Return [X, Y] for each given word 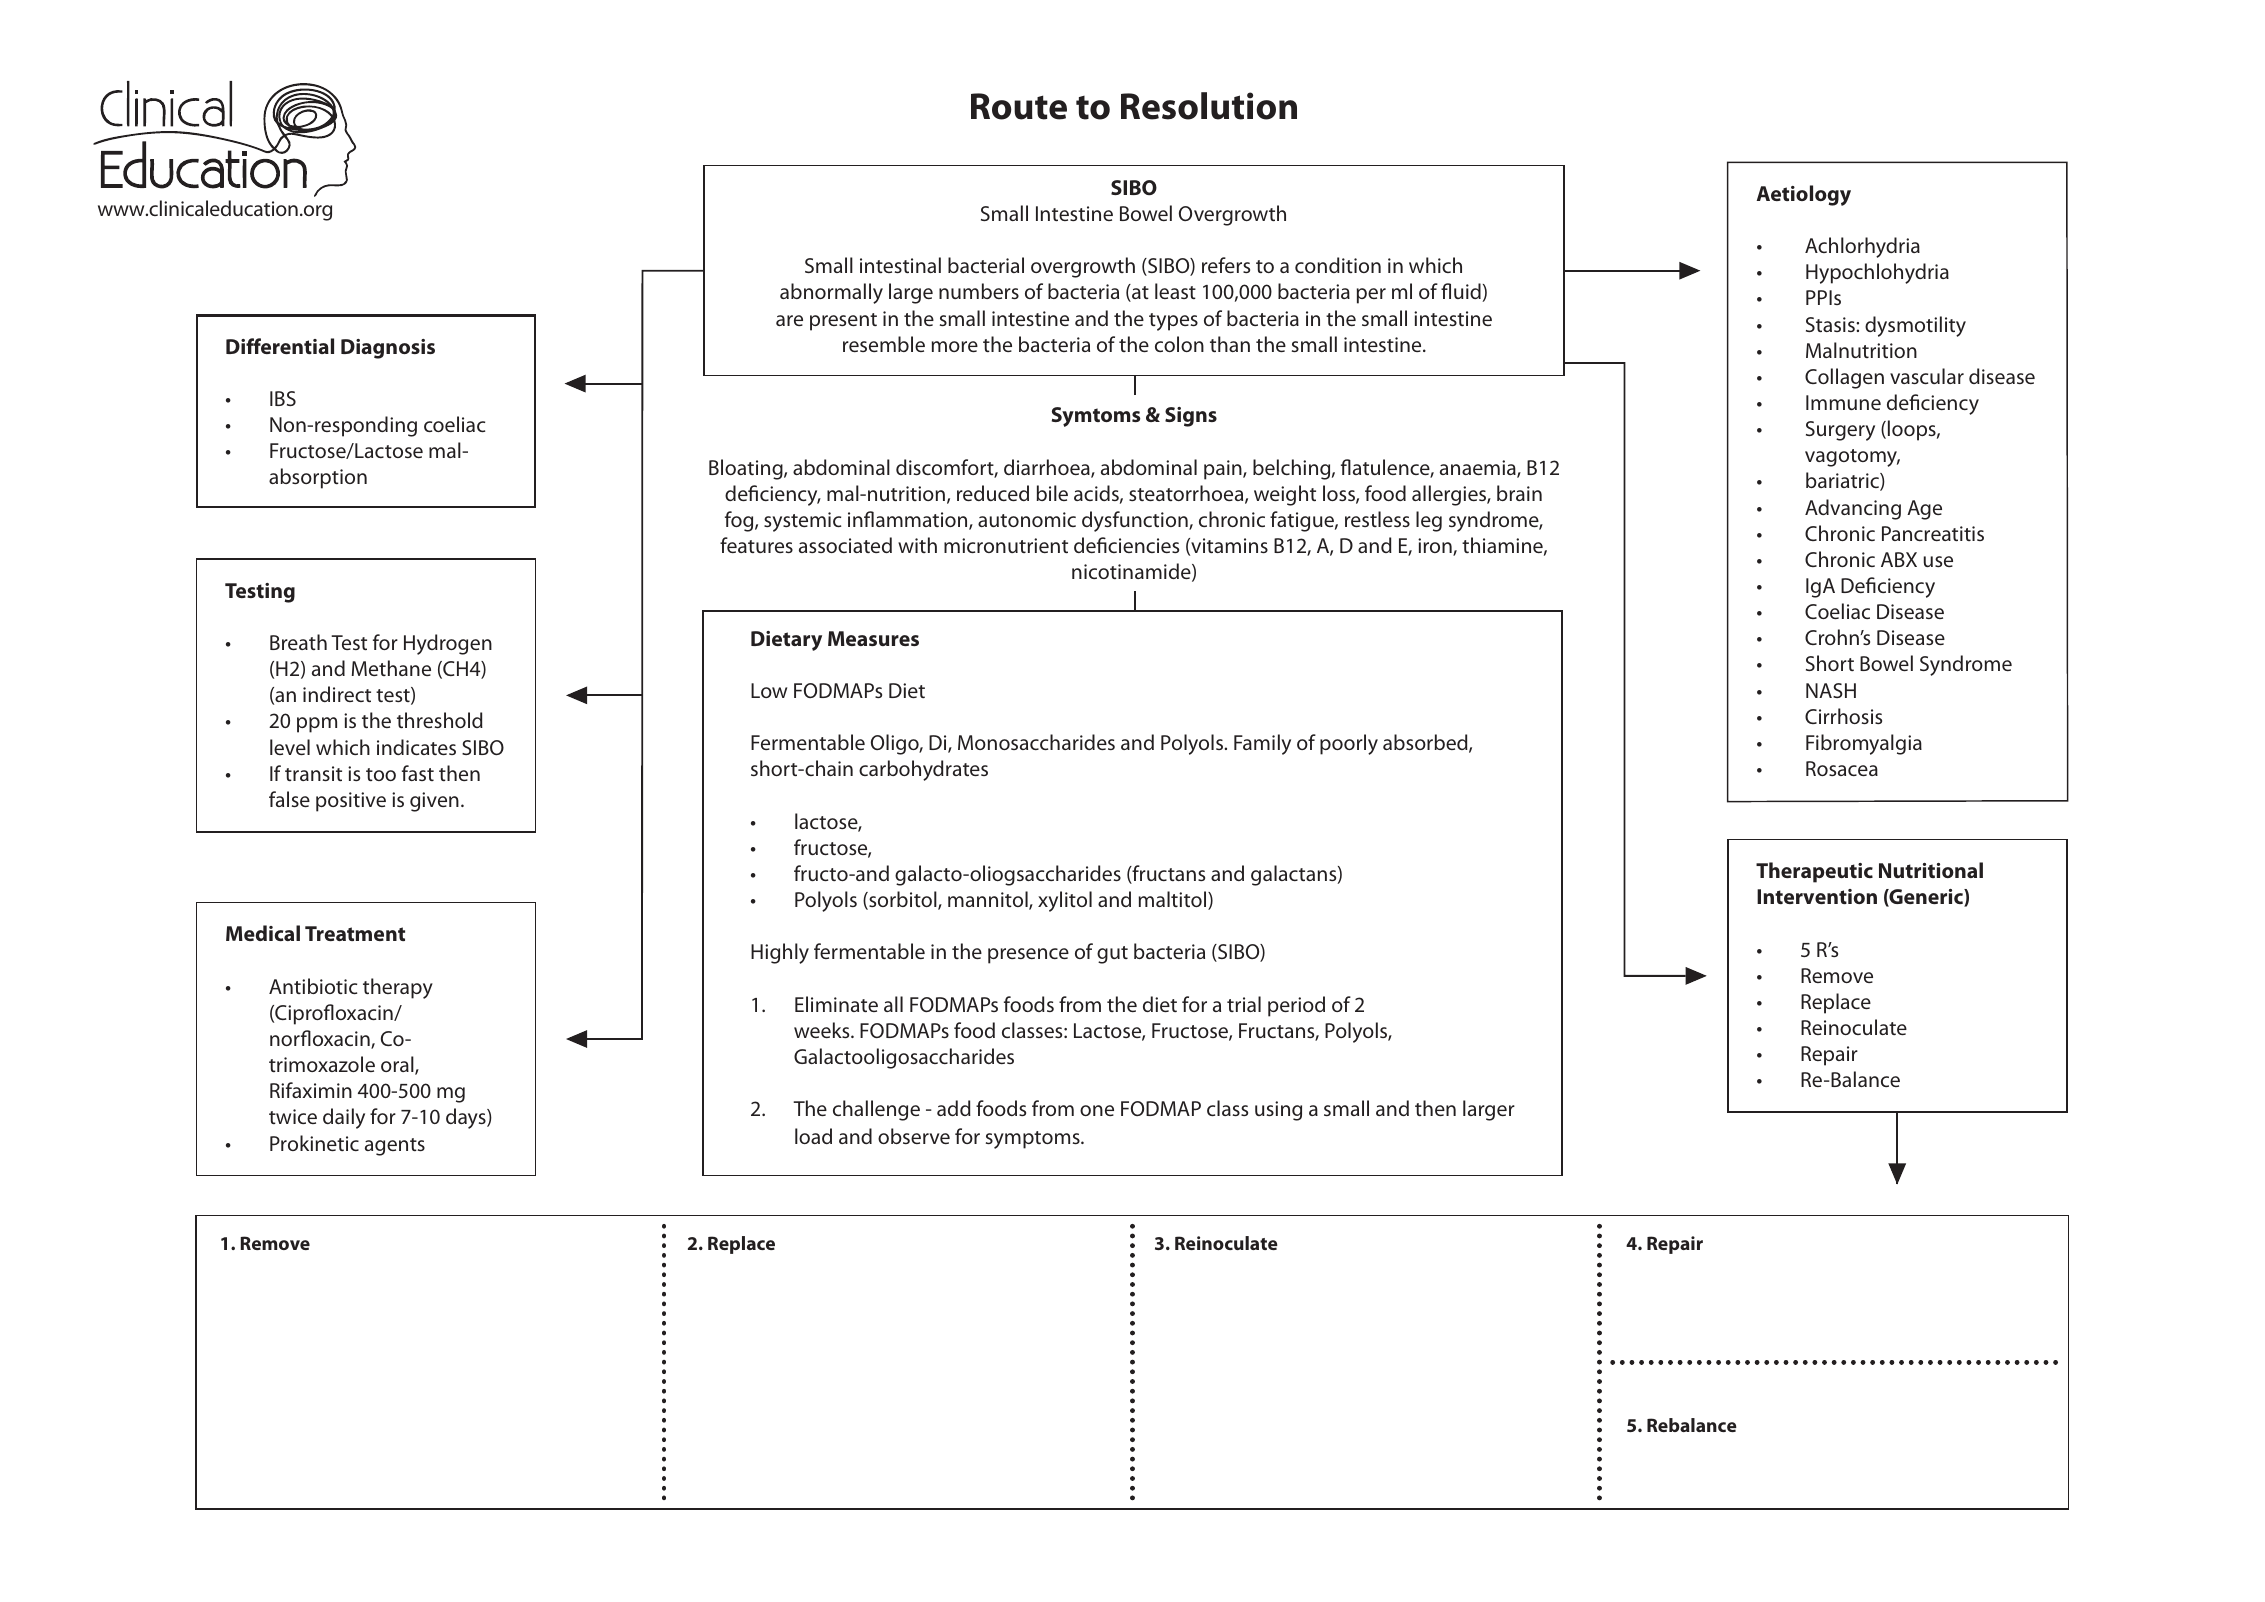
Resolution [1209, 106]
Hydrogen [448, 644]
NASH [1831, 690]
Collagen [1844, 378]
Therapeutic [1814, 872]
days [467, 1118]
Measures [873, 638]
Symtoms [1096, 417]
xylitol [1065, 901]
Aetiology [1803, 195]
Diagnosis [388, 349]
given [434, 802]
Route [1019, 106]
